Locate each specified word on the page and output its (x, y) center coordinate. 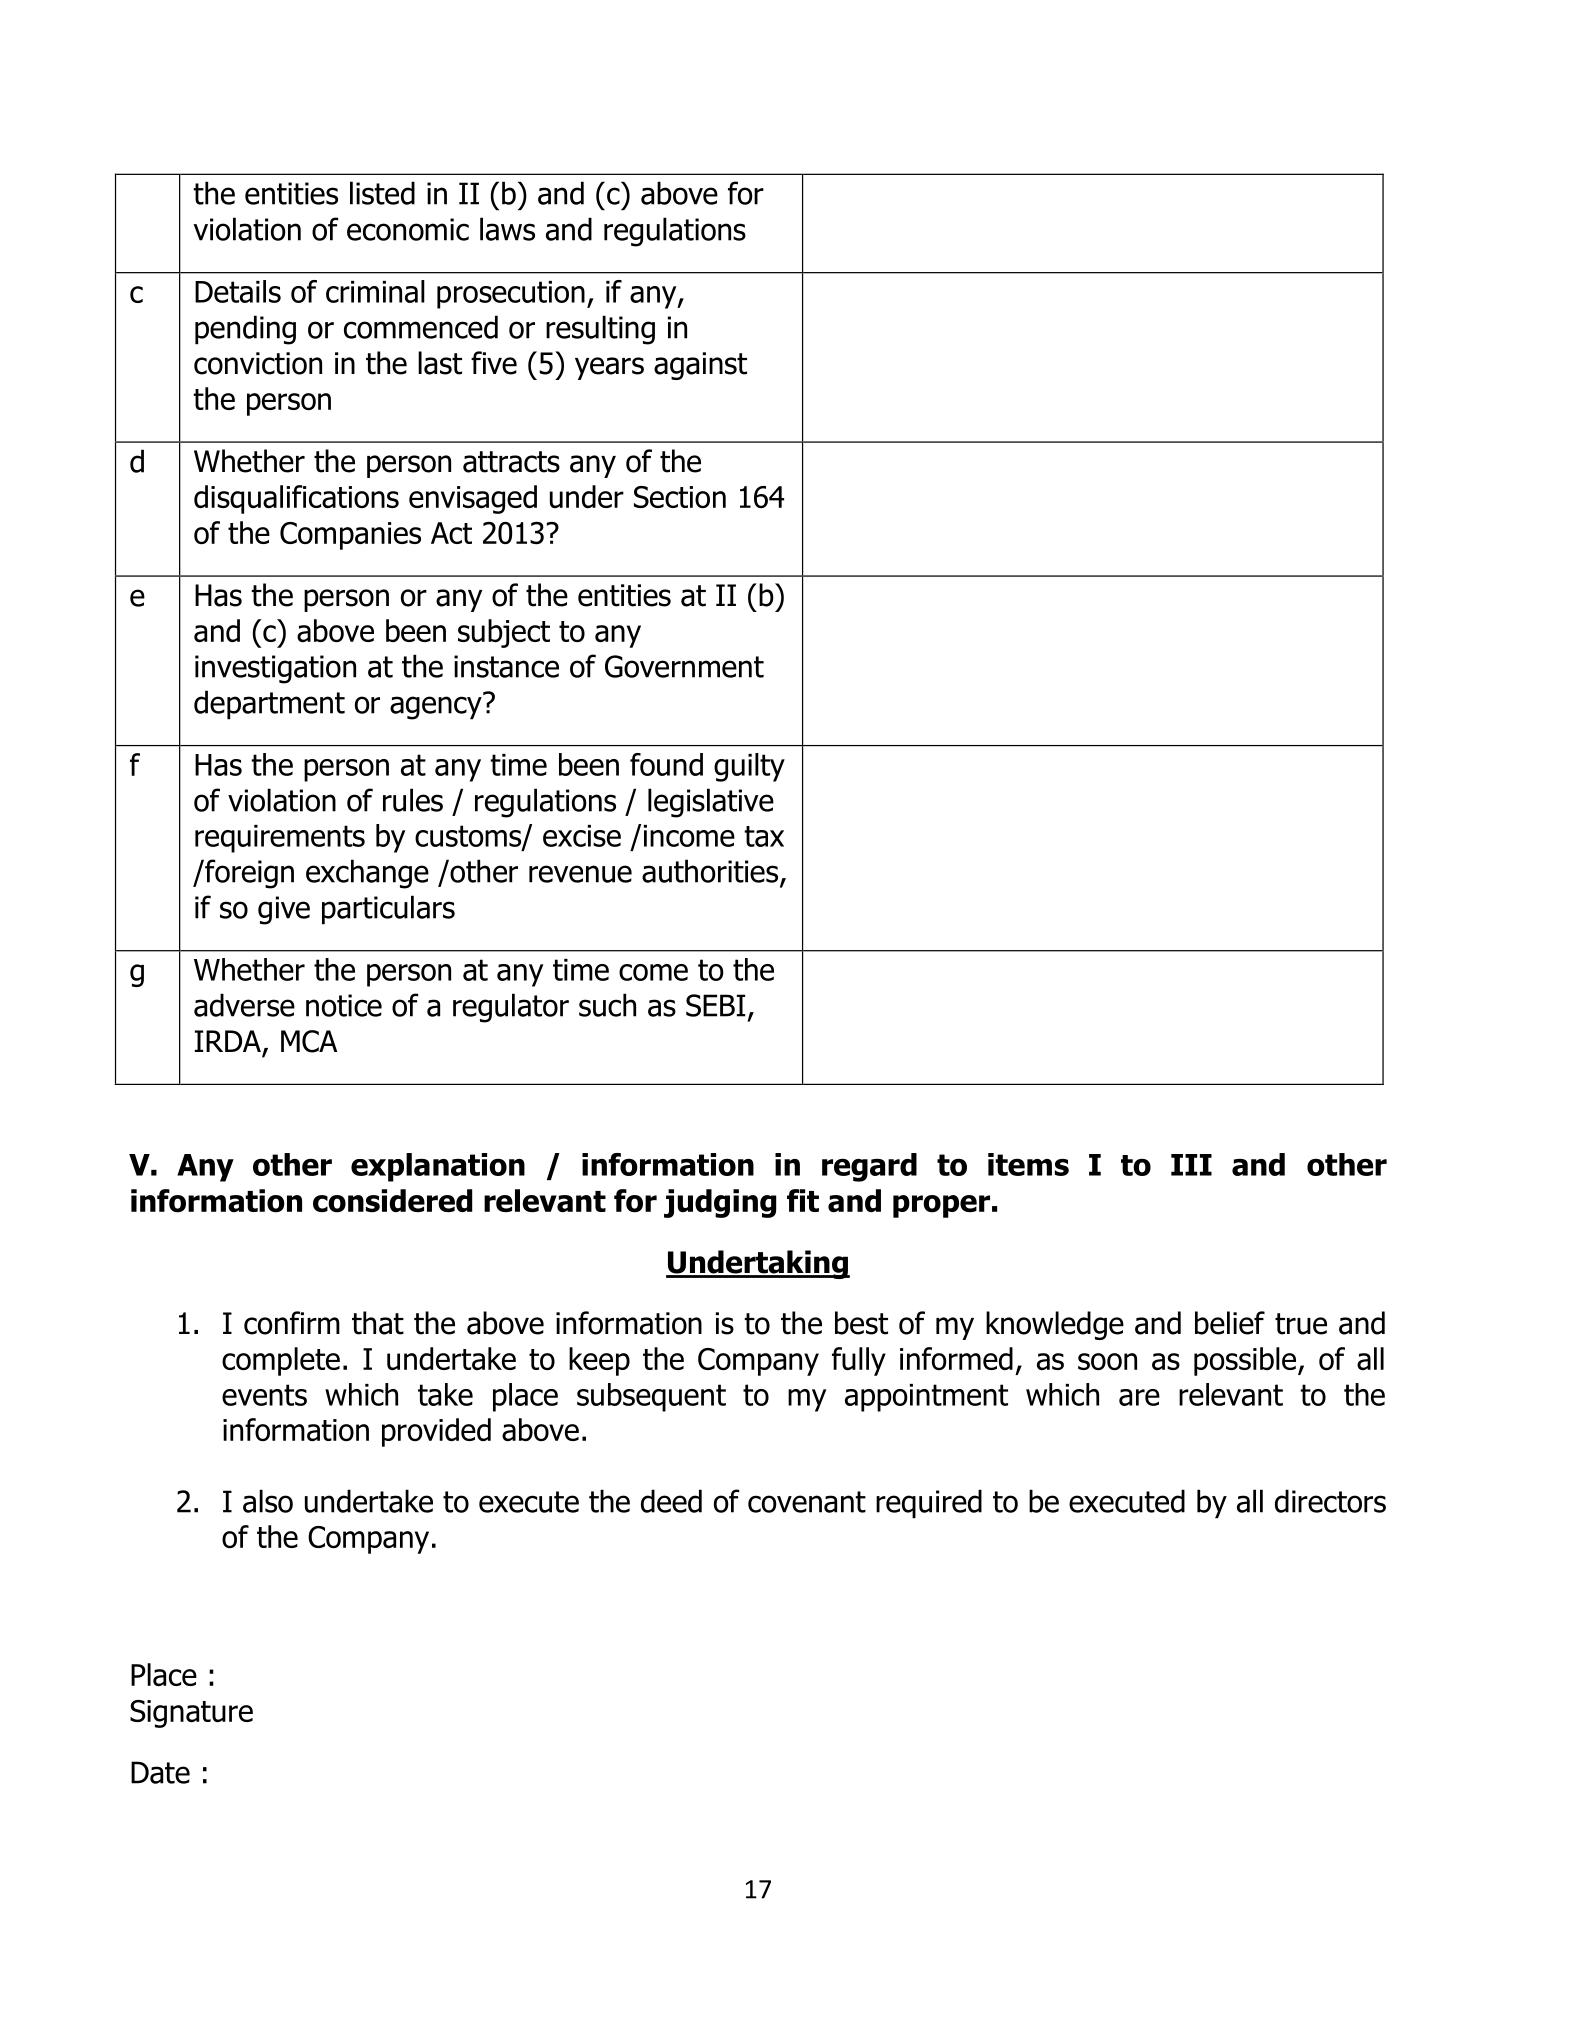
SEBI (715, 1005)
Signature (191, 1714)
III (1191, 1165)
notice (344, 1005)
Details (238, 291)
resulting (600, 330)
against (700, 366)
